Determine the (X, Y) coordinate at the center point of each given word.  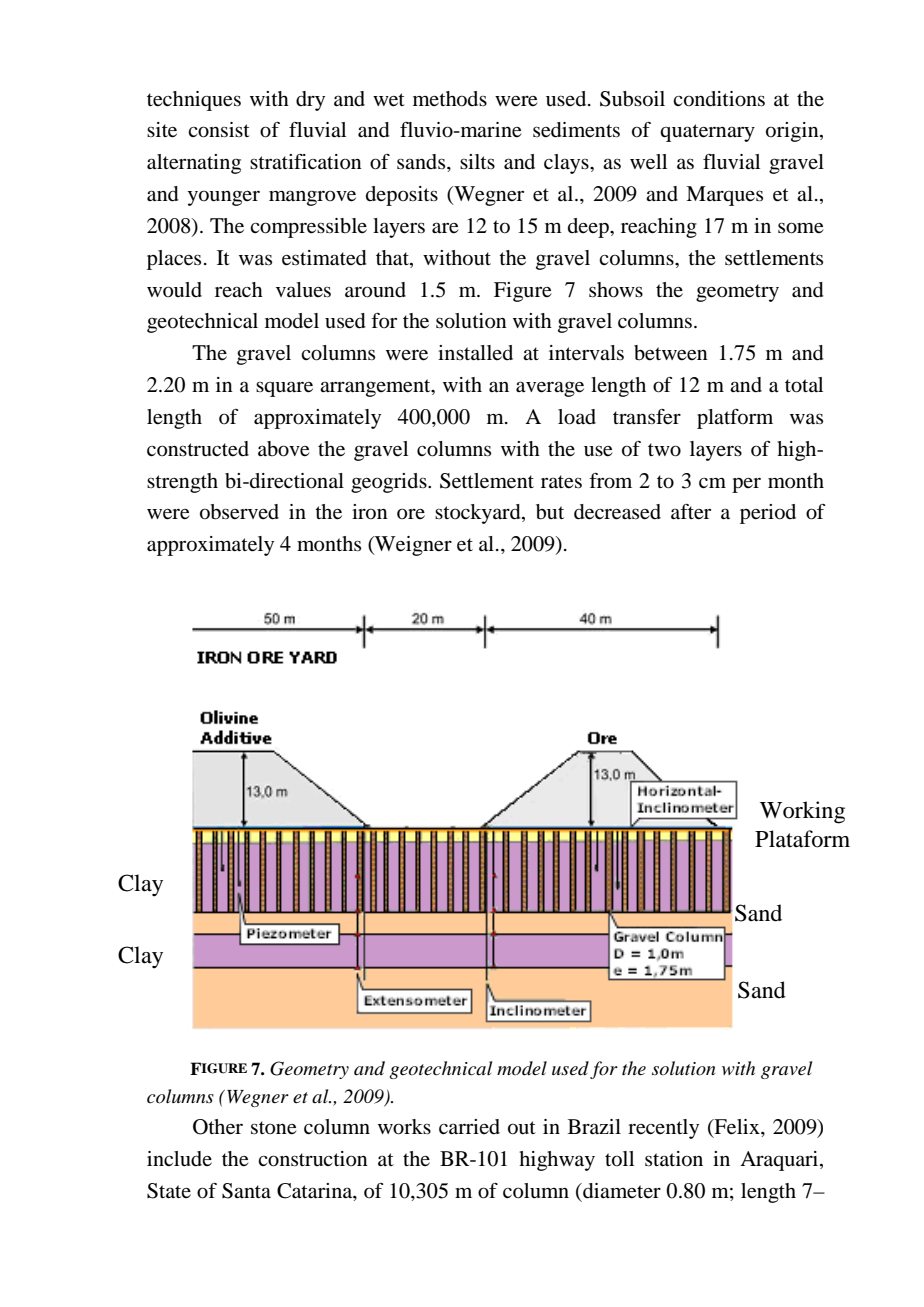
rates (561, 482)
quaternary (707, 133)
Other (218, 1127)
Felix (737, 1128)
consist (219, 130)
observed (239, 512)
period (768, 514)
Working (802, 812)
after (691, 512)
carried (469, 1127)
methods (450, 99)
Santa (246, 1191)
